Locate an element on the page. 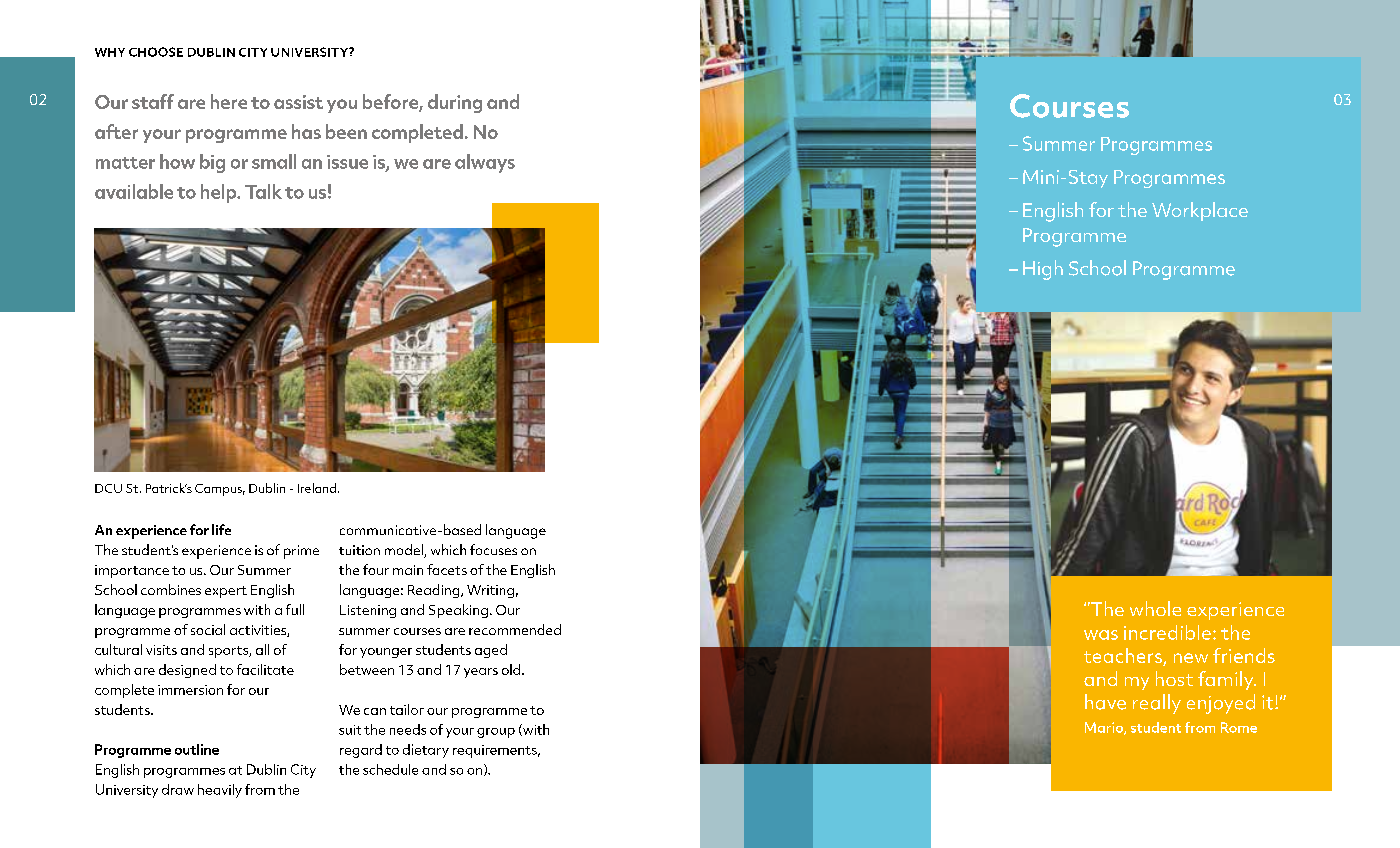 This document has width=1400, height=848. High is located at coordinates (1043, 270).
